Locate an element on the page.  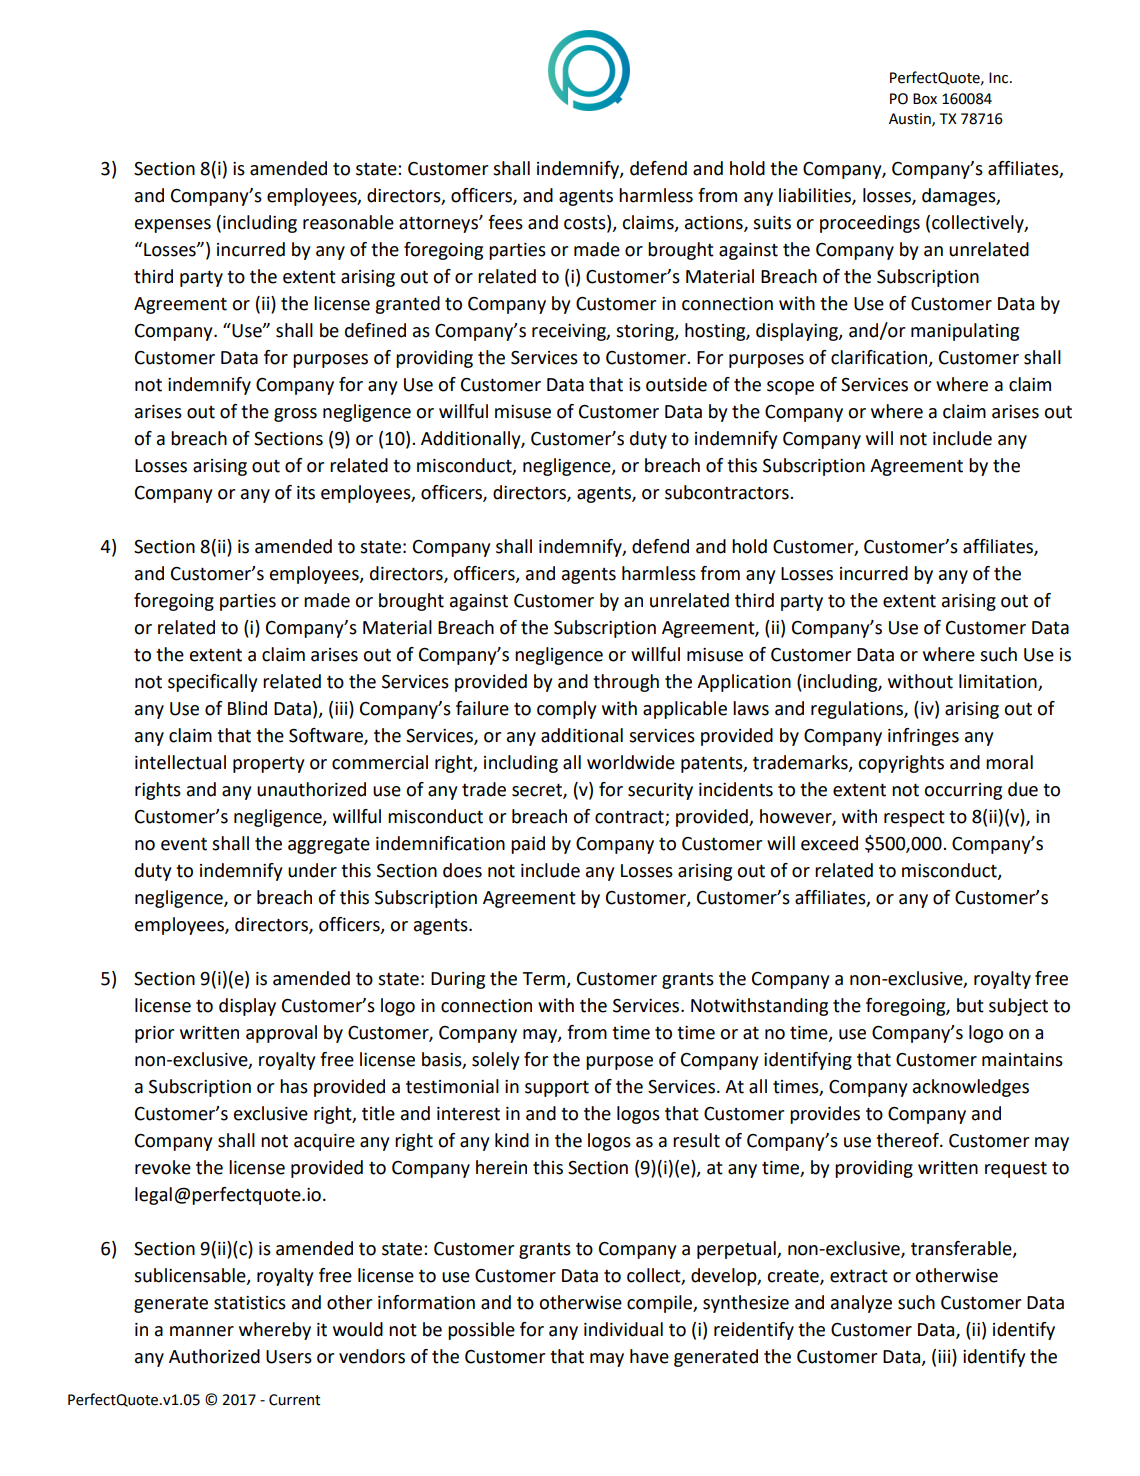
approval is located at coordinates (281, 1034).
